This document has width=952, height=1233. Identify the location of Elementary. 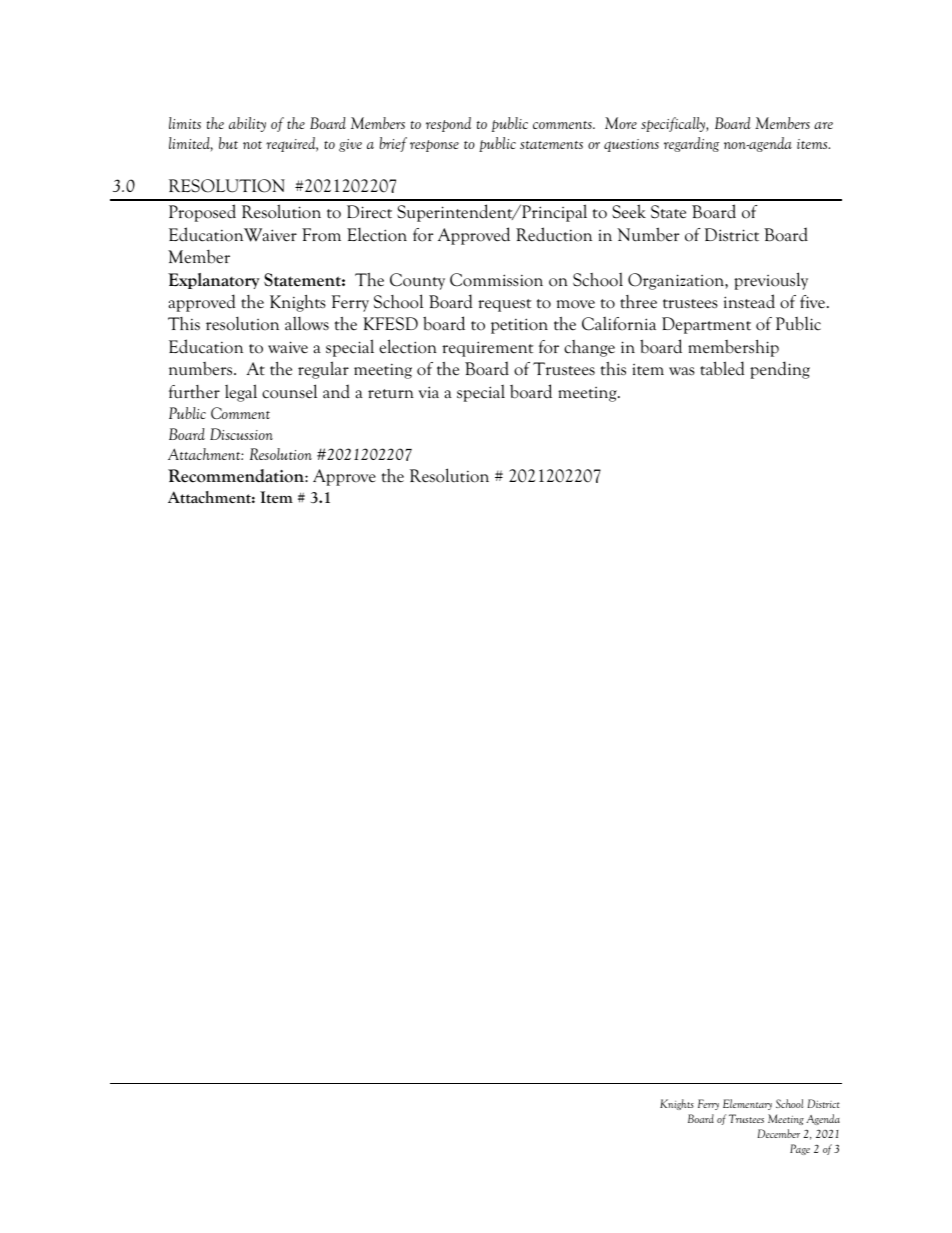
(747, 1104).
